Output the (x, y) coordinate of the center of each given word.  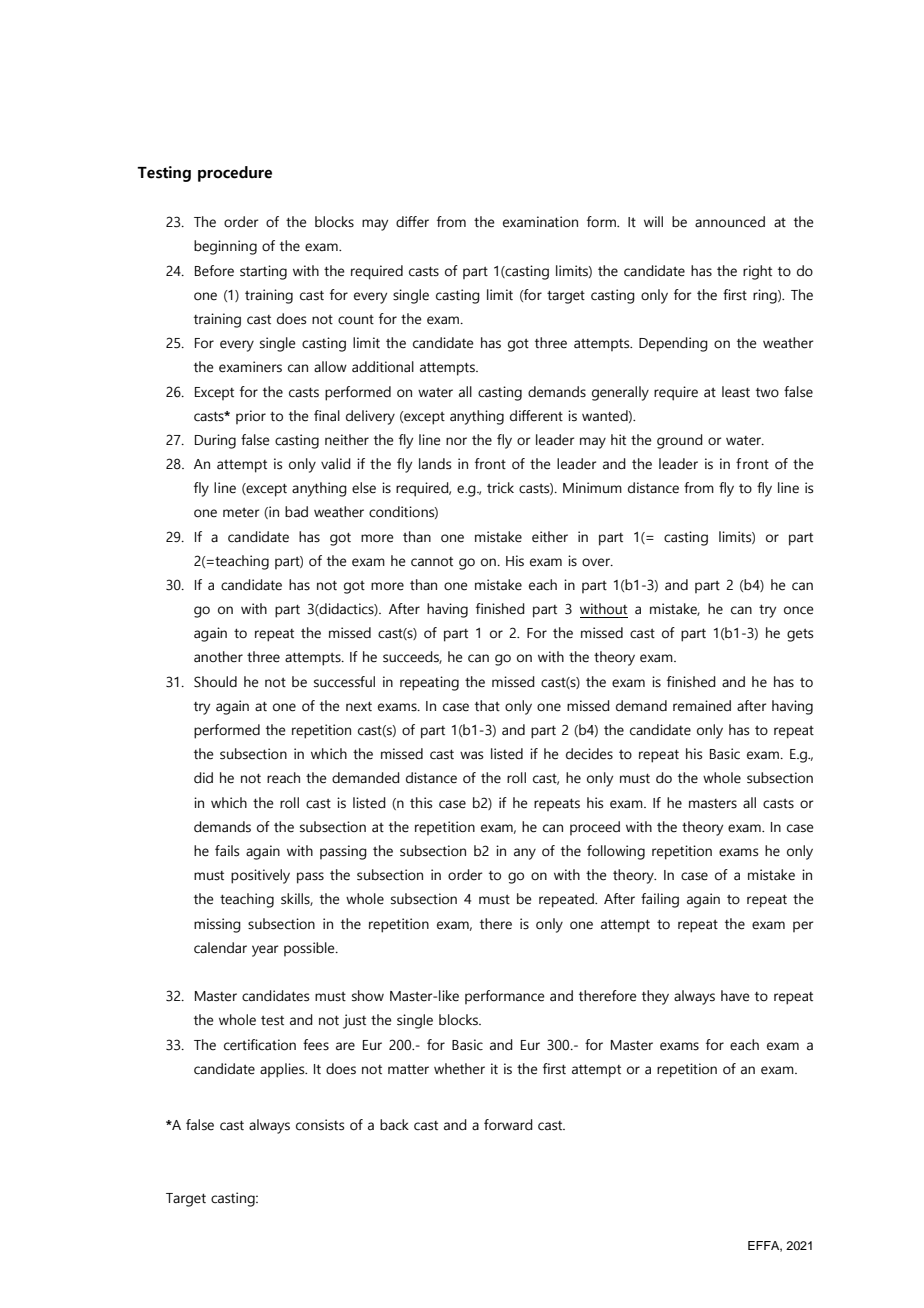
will (653, 221)
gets (800, 635)
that (487, 706)
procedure (235, 174)
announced (730, 222)
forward (508, 1125)
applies (283, 1070)
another (218, 657)
